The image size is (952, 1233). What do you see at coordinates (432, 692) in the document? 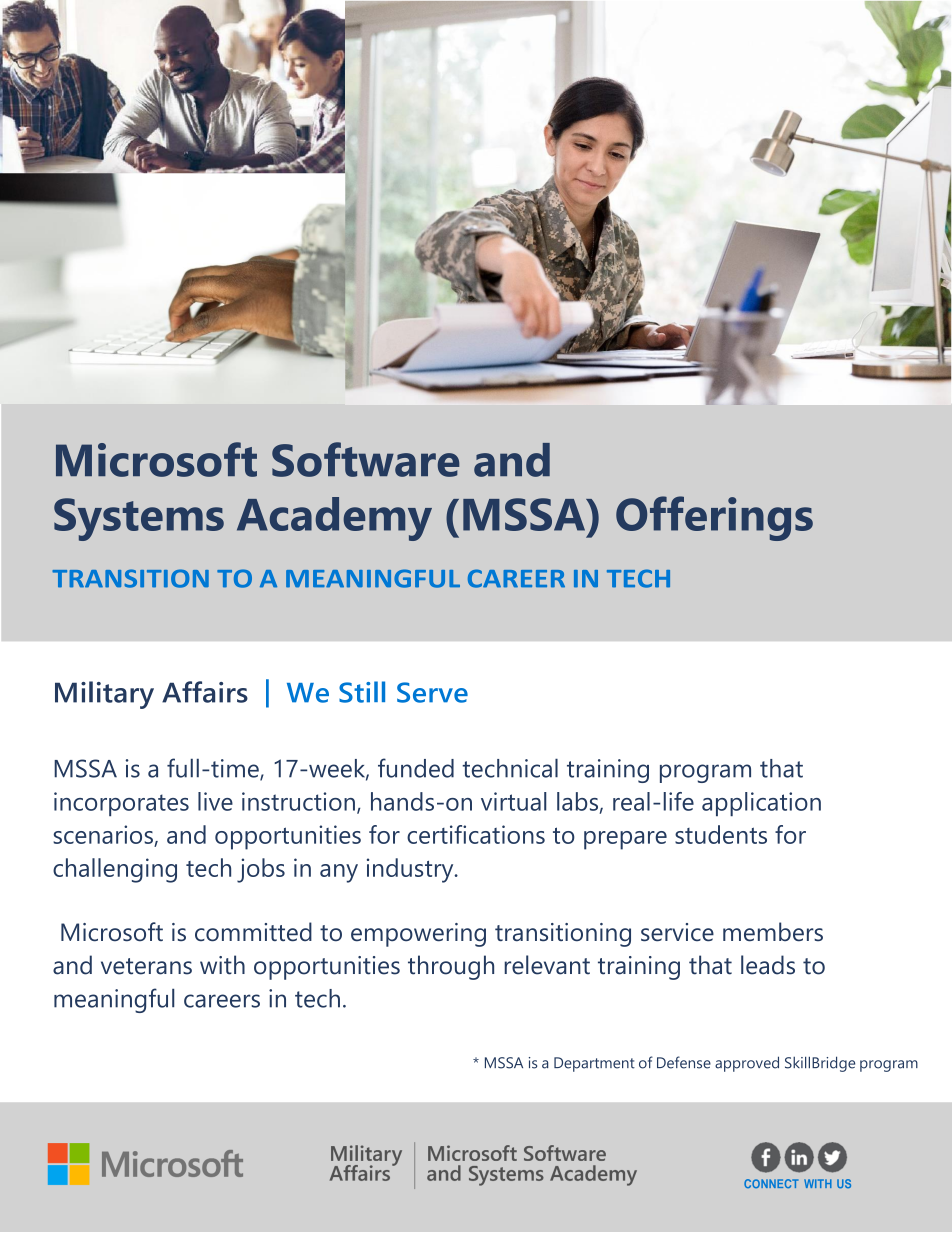
I see `Serve` at bounding box center [432, 692].
